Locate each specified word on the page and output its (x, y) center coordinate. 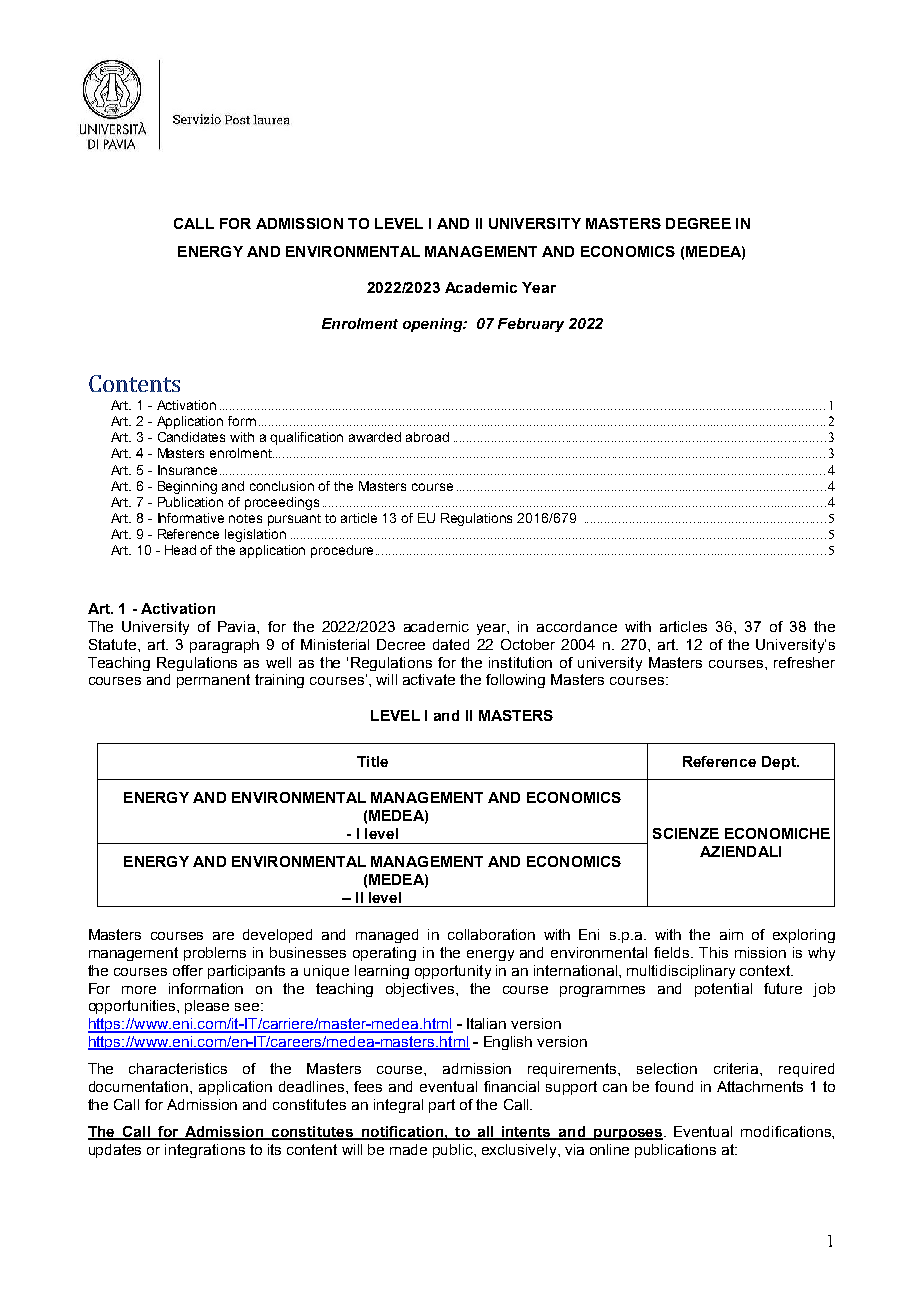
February (531, 325)
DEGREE (698, 223)
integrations (205, 1151)
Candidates (191, 437)
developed (277, 936)
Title (372, 761)
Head (180, 550)
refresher (804, 662)
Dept (780, 763)
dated (451, 644)
